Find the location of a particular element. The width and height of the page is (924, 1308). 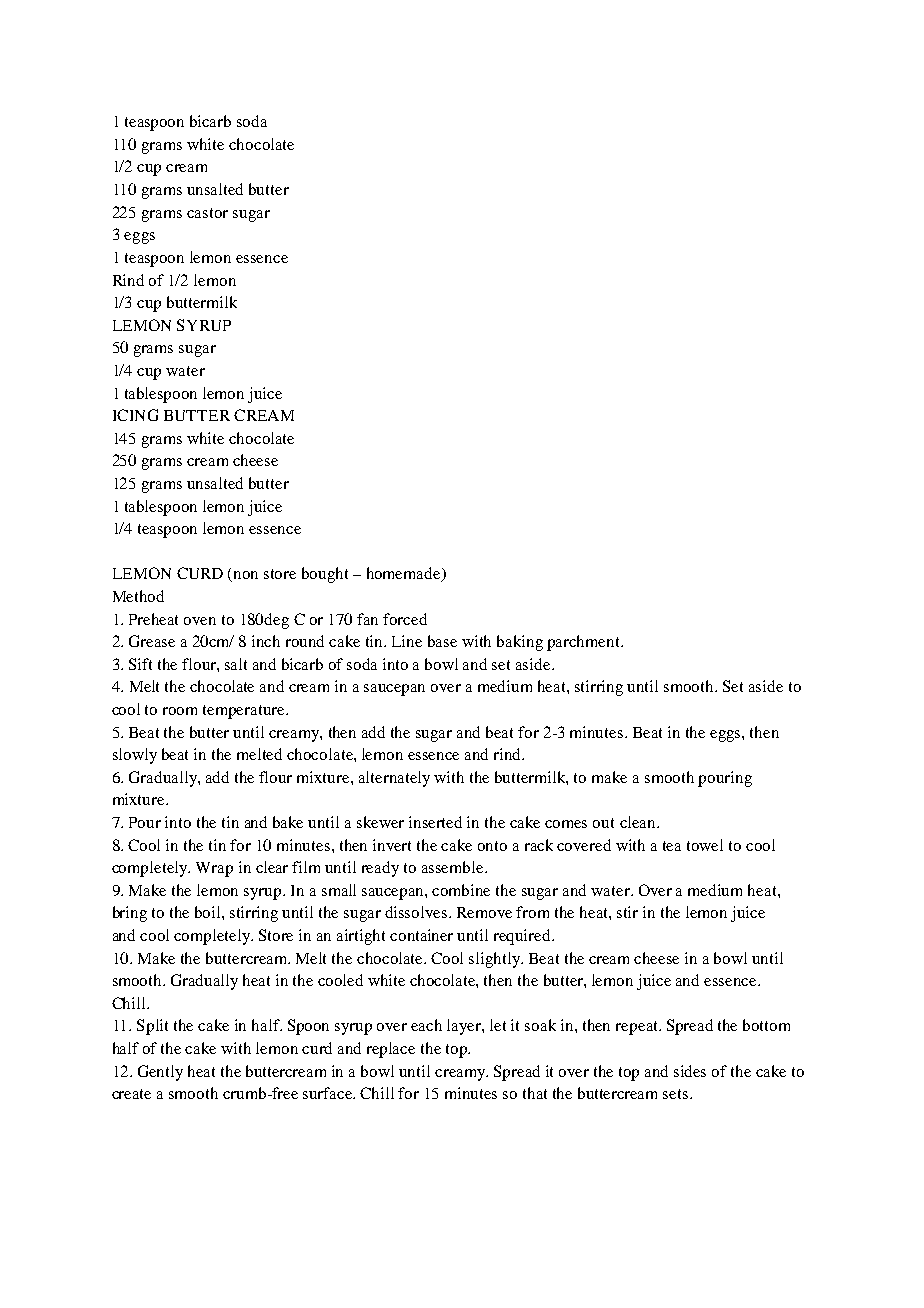

homemade is located at coordinates (405, 574).
